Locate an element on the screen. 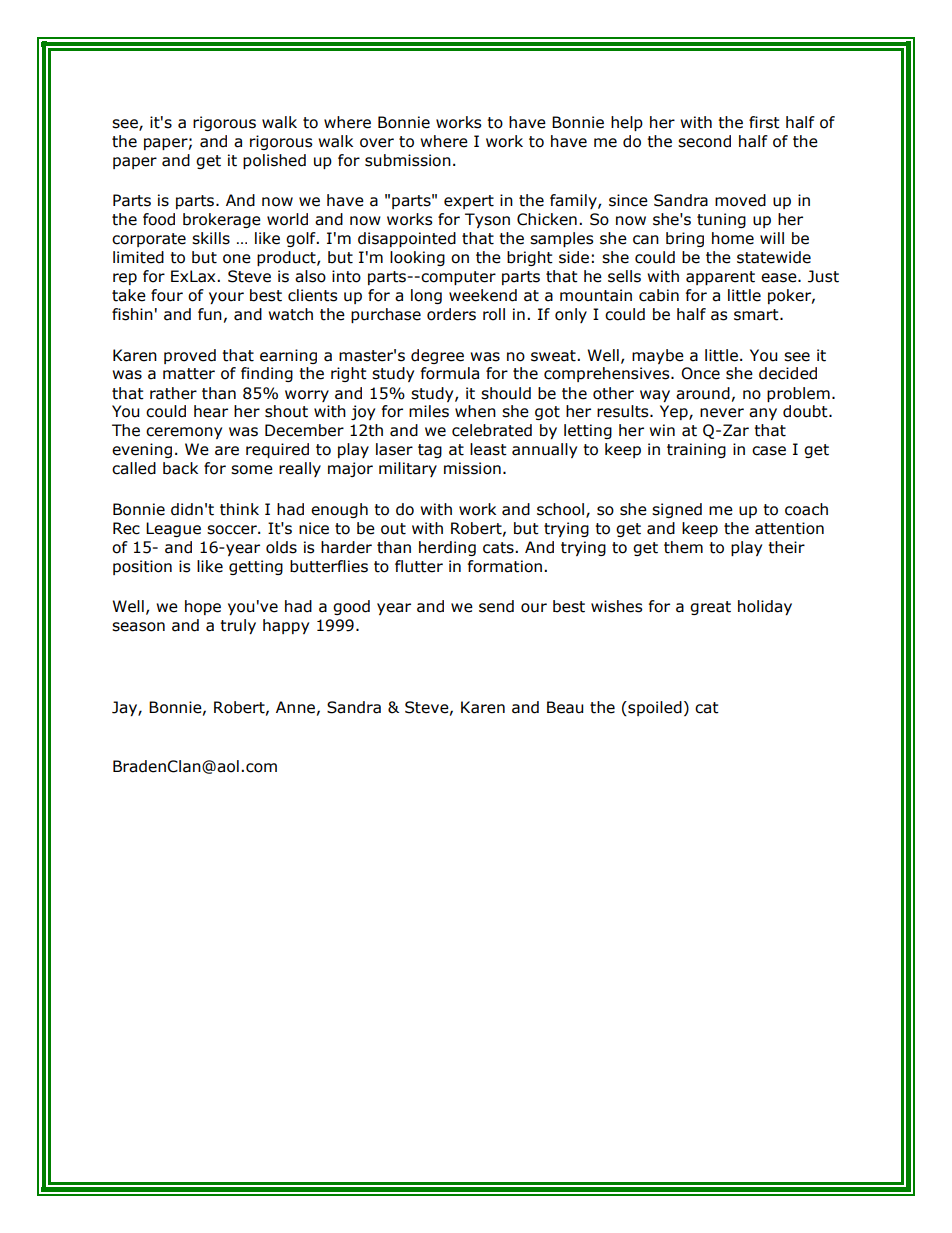 The image size is (952, 1233). second is located at coordinates (704, 141).
